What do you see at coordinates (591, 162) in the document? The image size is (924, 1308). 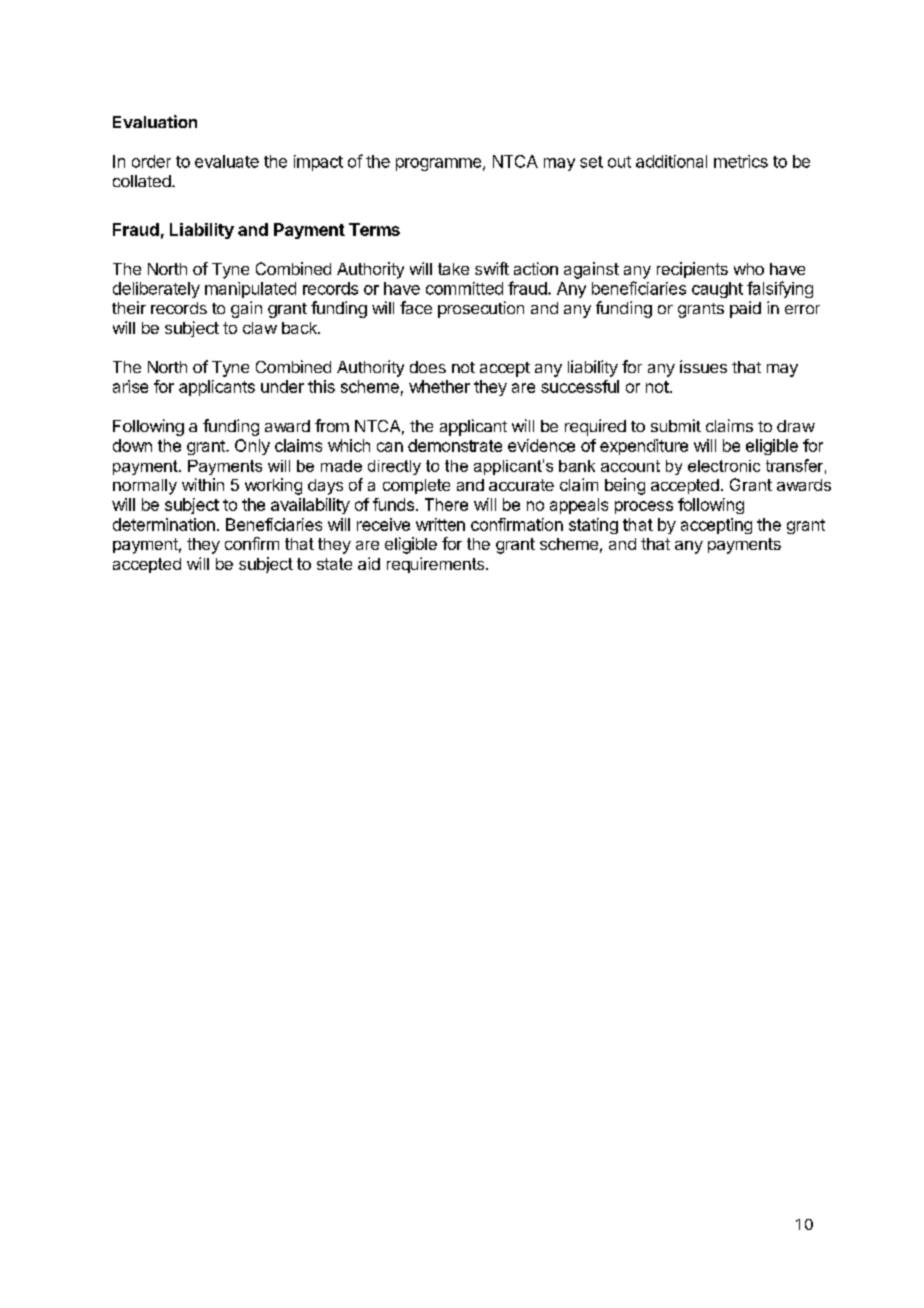 I see `set` at bounding box center [591, 162].
